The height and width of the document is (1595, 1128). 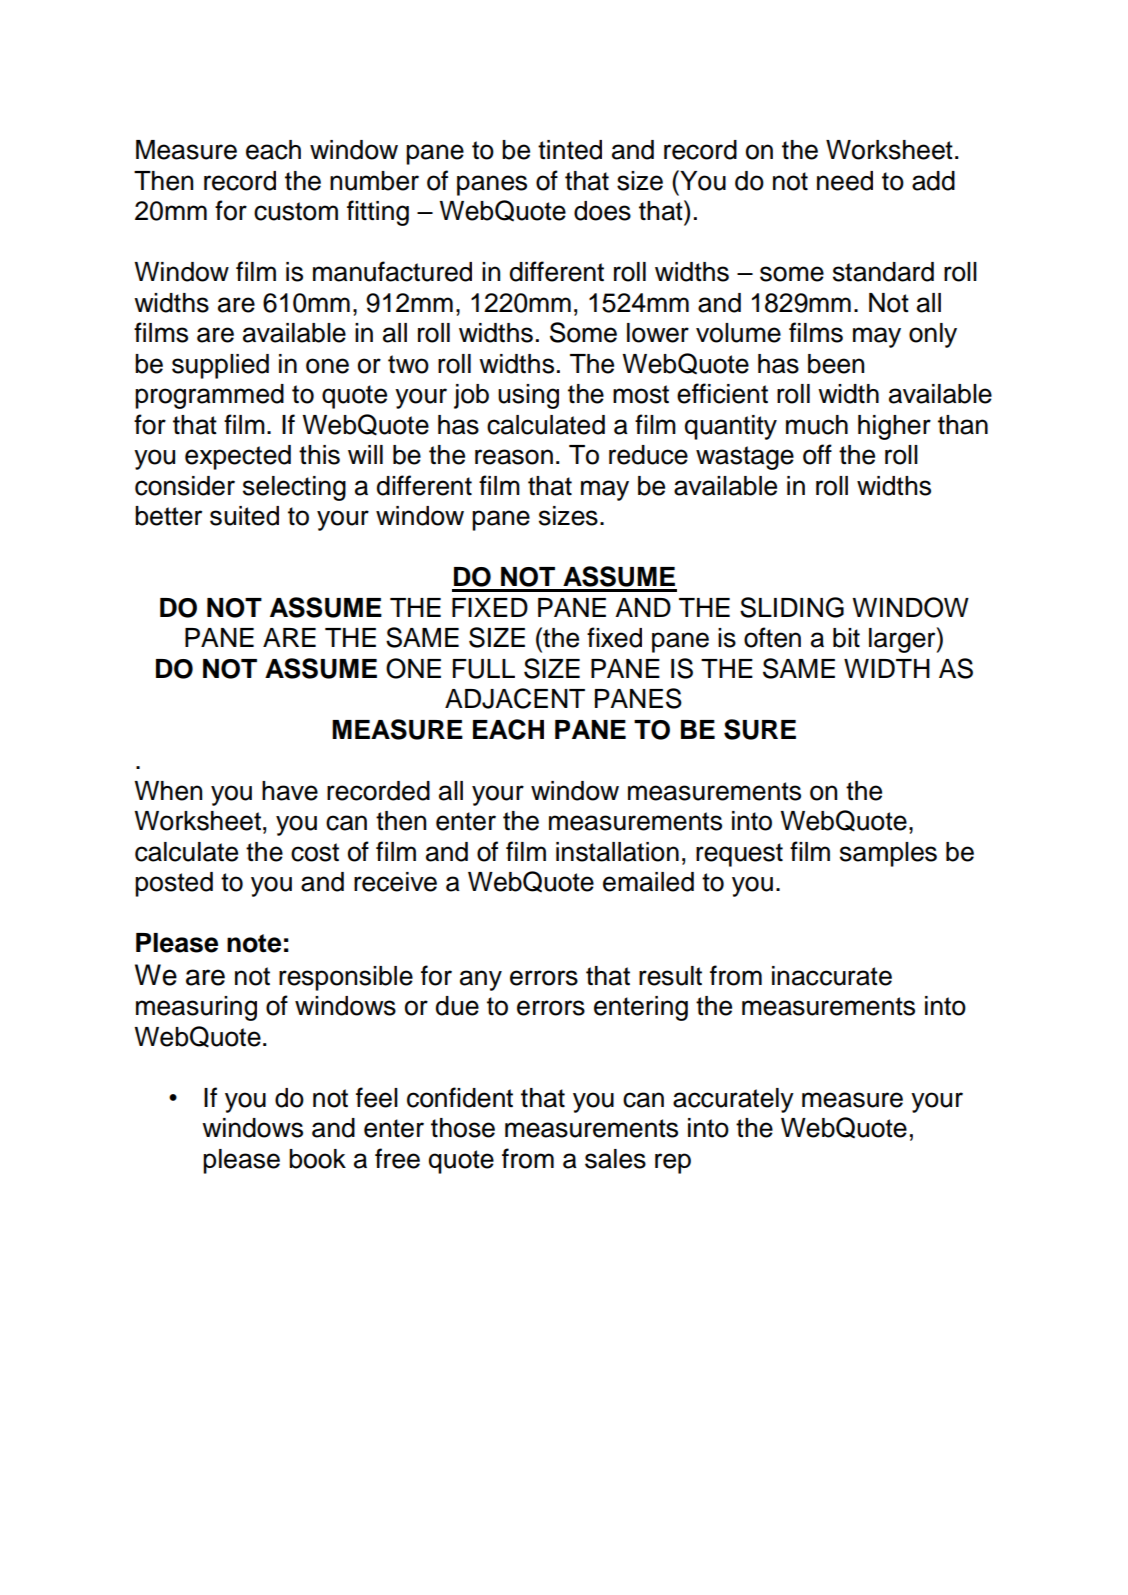 What do you see at coordinates (845, 181) in the document?
I see `need` at bounding box center [845, 181].
